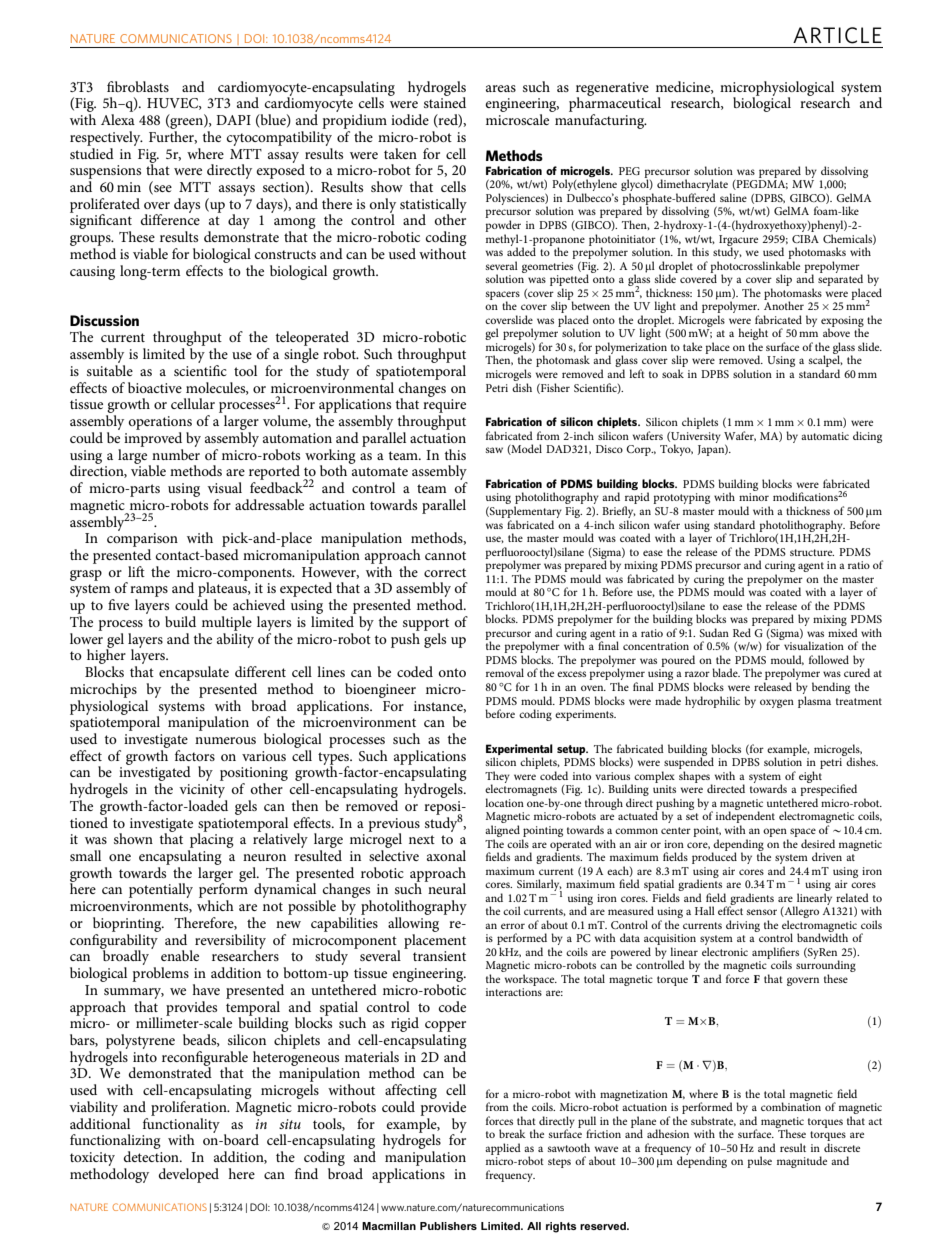  Describe the element at coordinates (502, 831) in the image. I see `aligned` at that location.
